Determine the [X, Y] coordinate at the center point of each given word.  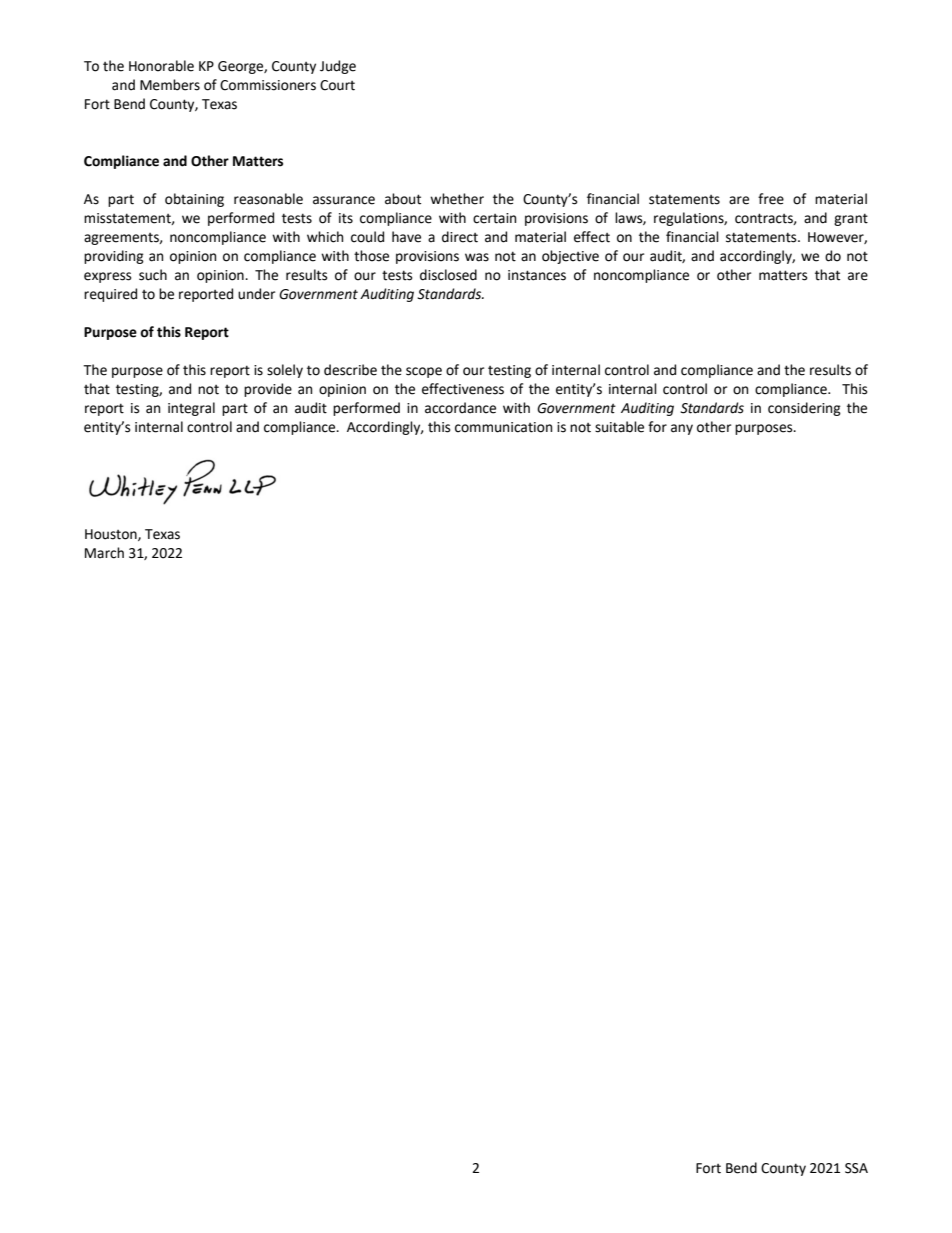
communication [503, 427]
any [682, 429]
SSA [856, 1168]
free [771, 199]
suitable [619, 427]
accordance [460, 408]
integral [191, 409]
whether [457, 199]
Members [170, 85]
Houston [112, 535]
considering [804, 409]
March [104, 553]
